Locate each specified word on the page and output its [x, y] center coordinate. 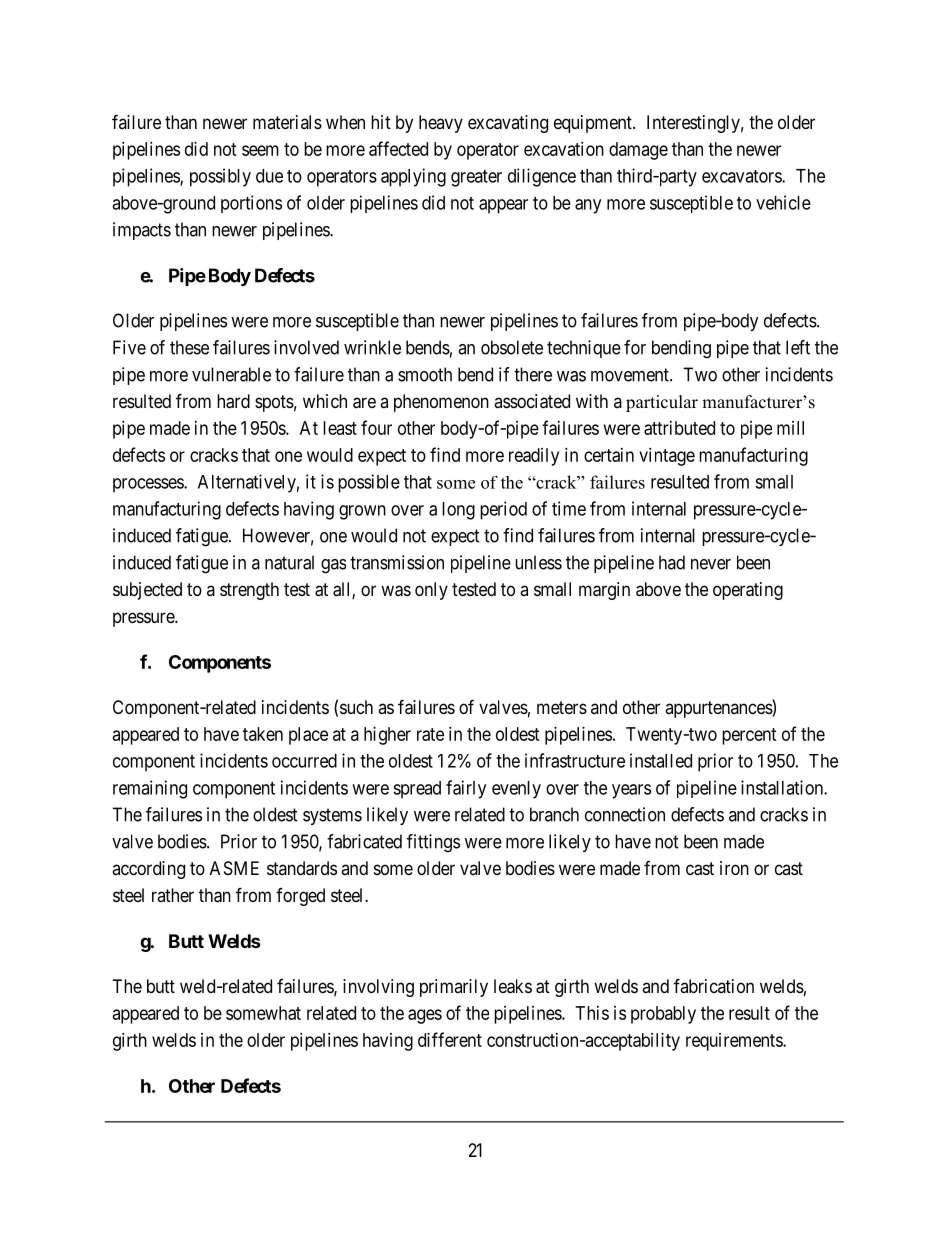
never [711, 564]
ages [425, 1016]
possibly [220, 177]
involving [378, 988]
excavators [742, 176]
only [431, 591]
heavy [441, 124]
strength [249, 591]
